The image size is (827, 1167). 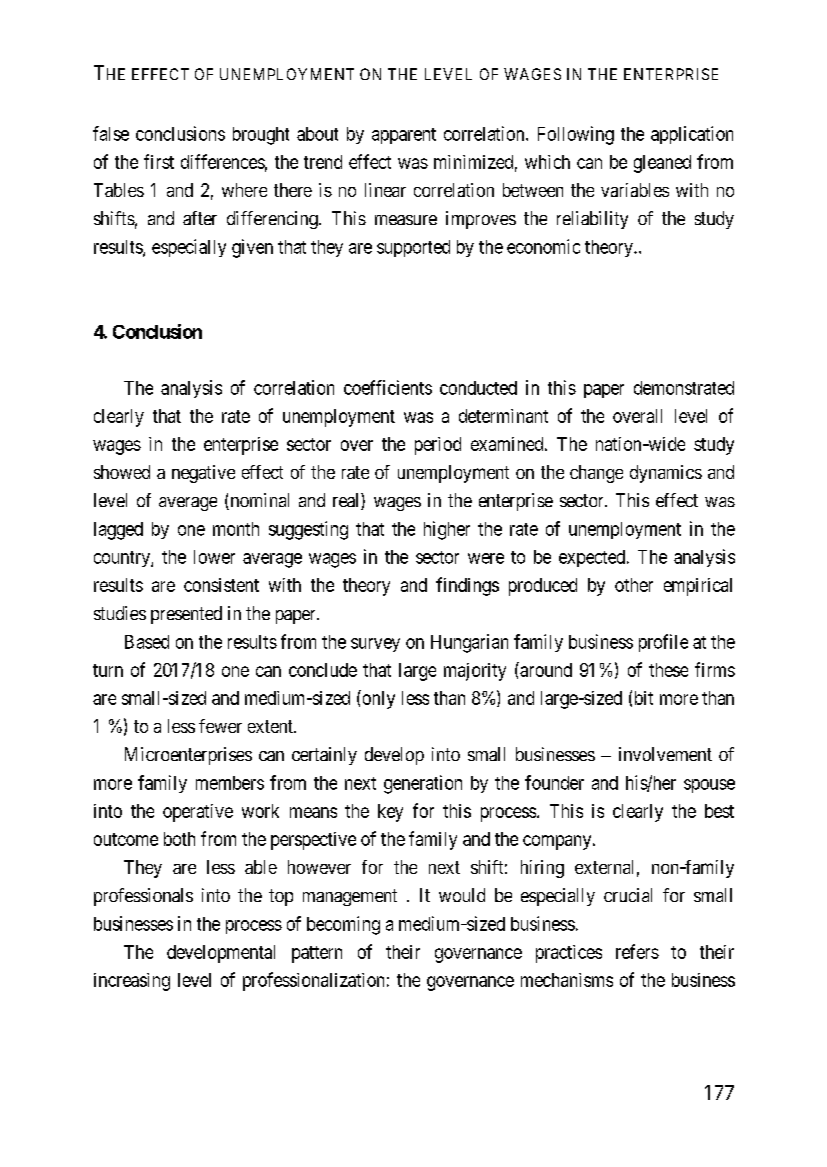 What do you see at coordinates (662, 164) in the screenshot?
I see `gleaned` at bounding box center [662, 164].
